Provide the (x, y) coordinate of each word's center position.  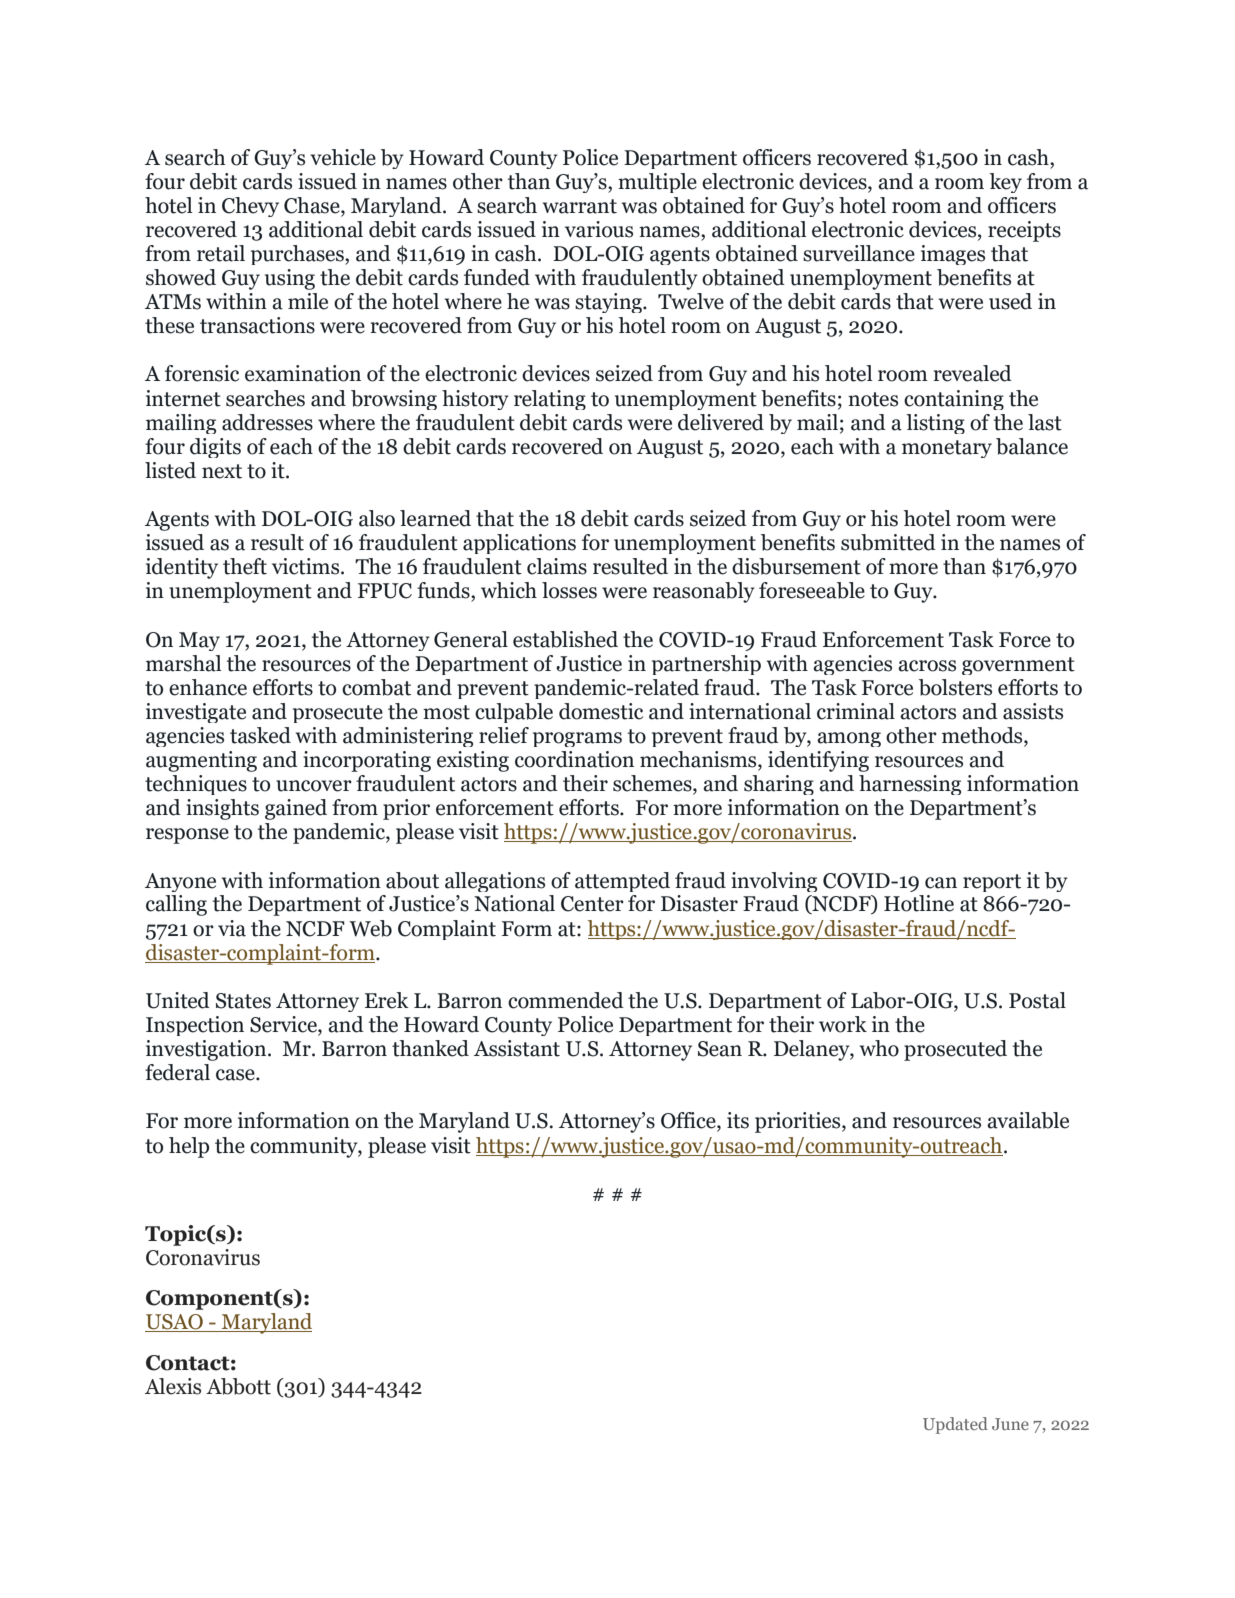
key (1005, 183)
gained (296, 809)
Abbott (238, 1386)
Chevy (250, 207)
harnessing (910, 785)
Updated (955, 1425)
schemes (653, 784)
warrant (580, 206)
